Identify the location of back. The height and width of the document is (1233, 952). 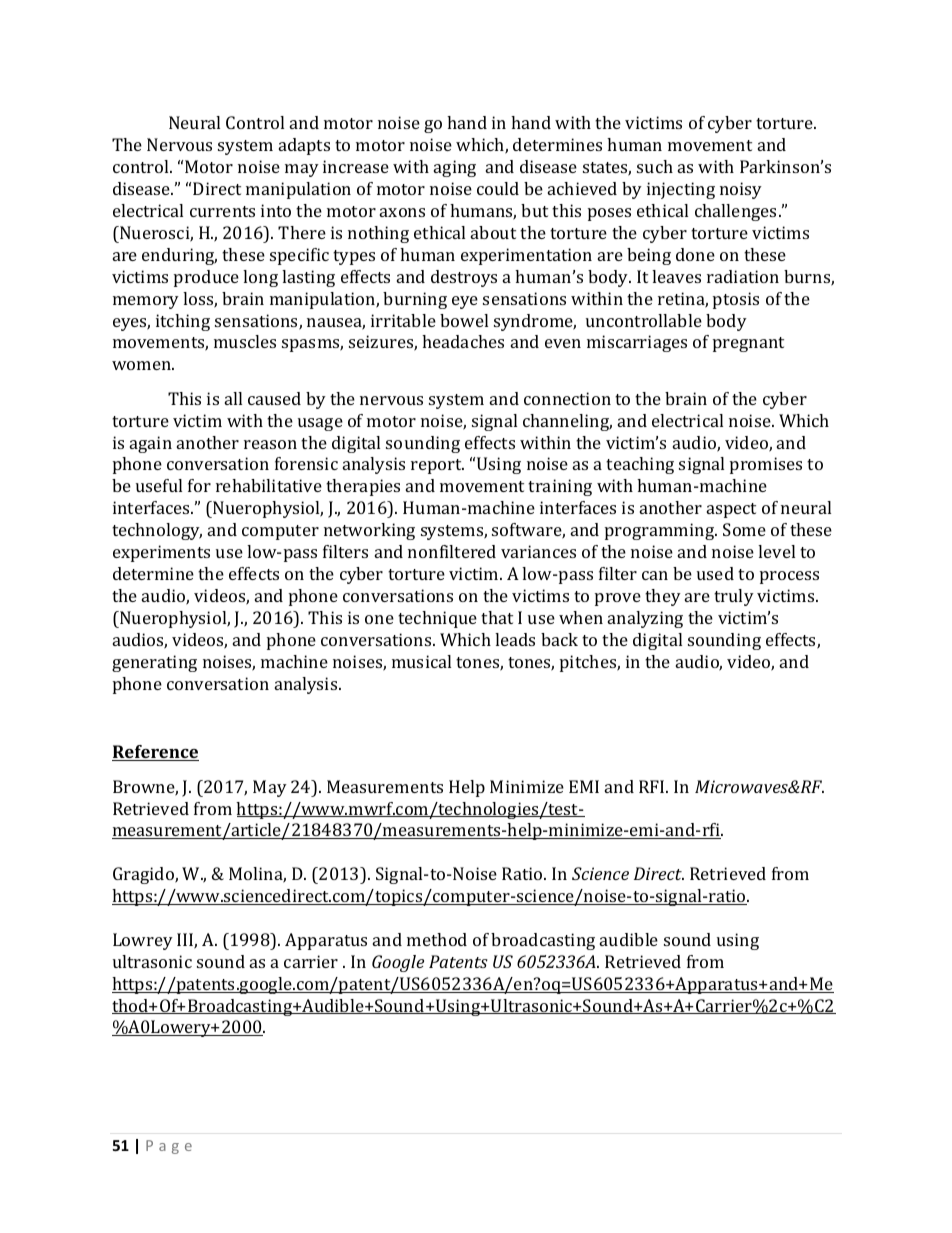
(559, 639).
